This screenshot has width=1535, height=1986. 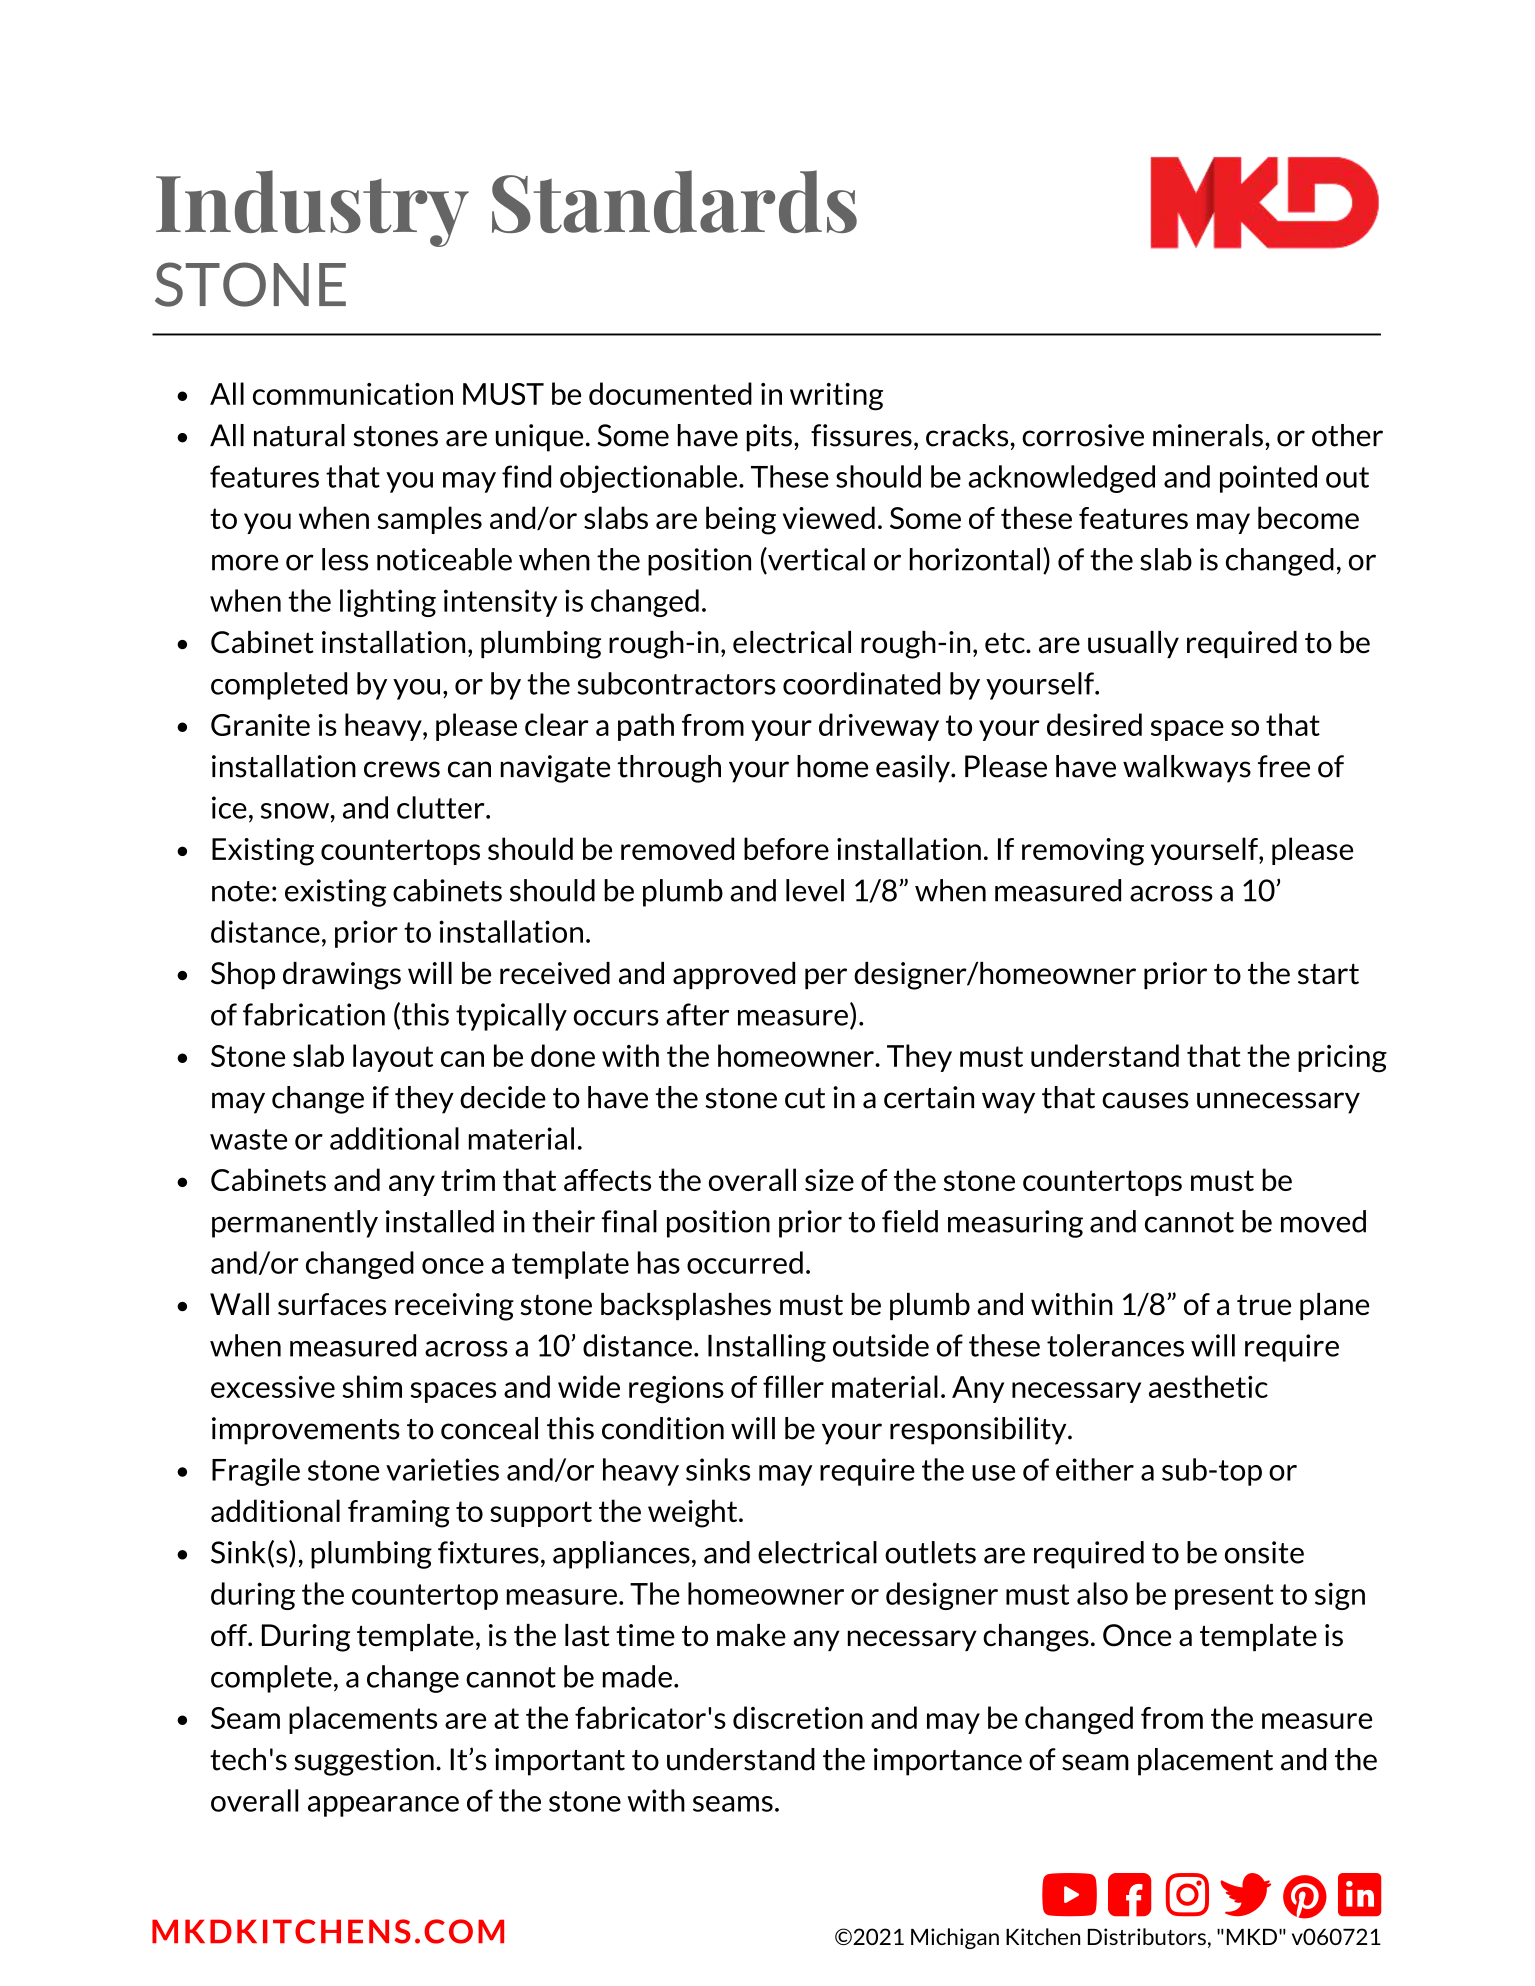 What do you see at coordinates (399, 1514) in the screenshot?
I see `framing` at bounding box center [399, 1514].
